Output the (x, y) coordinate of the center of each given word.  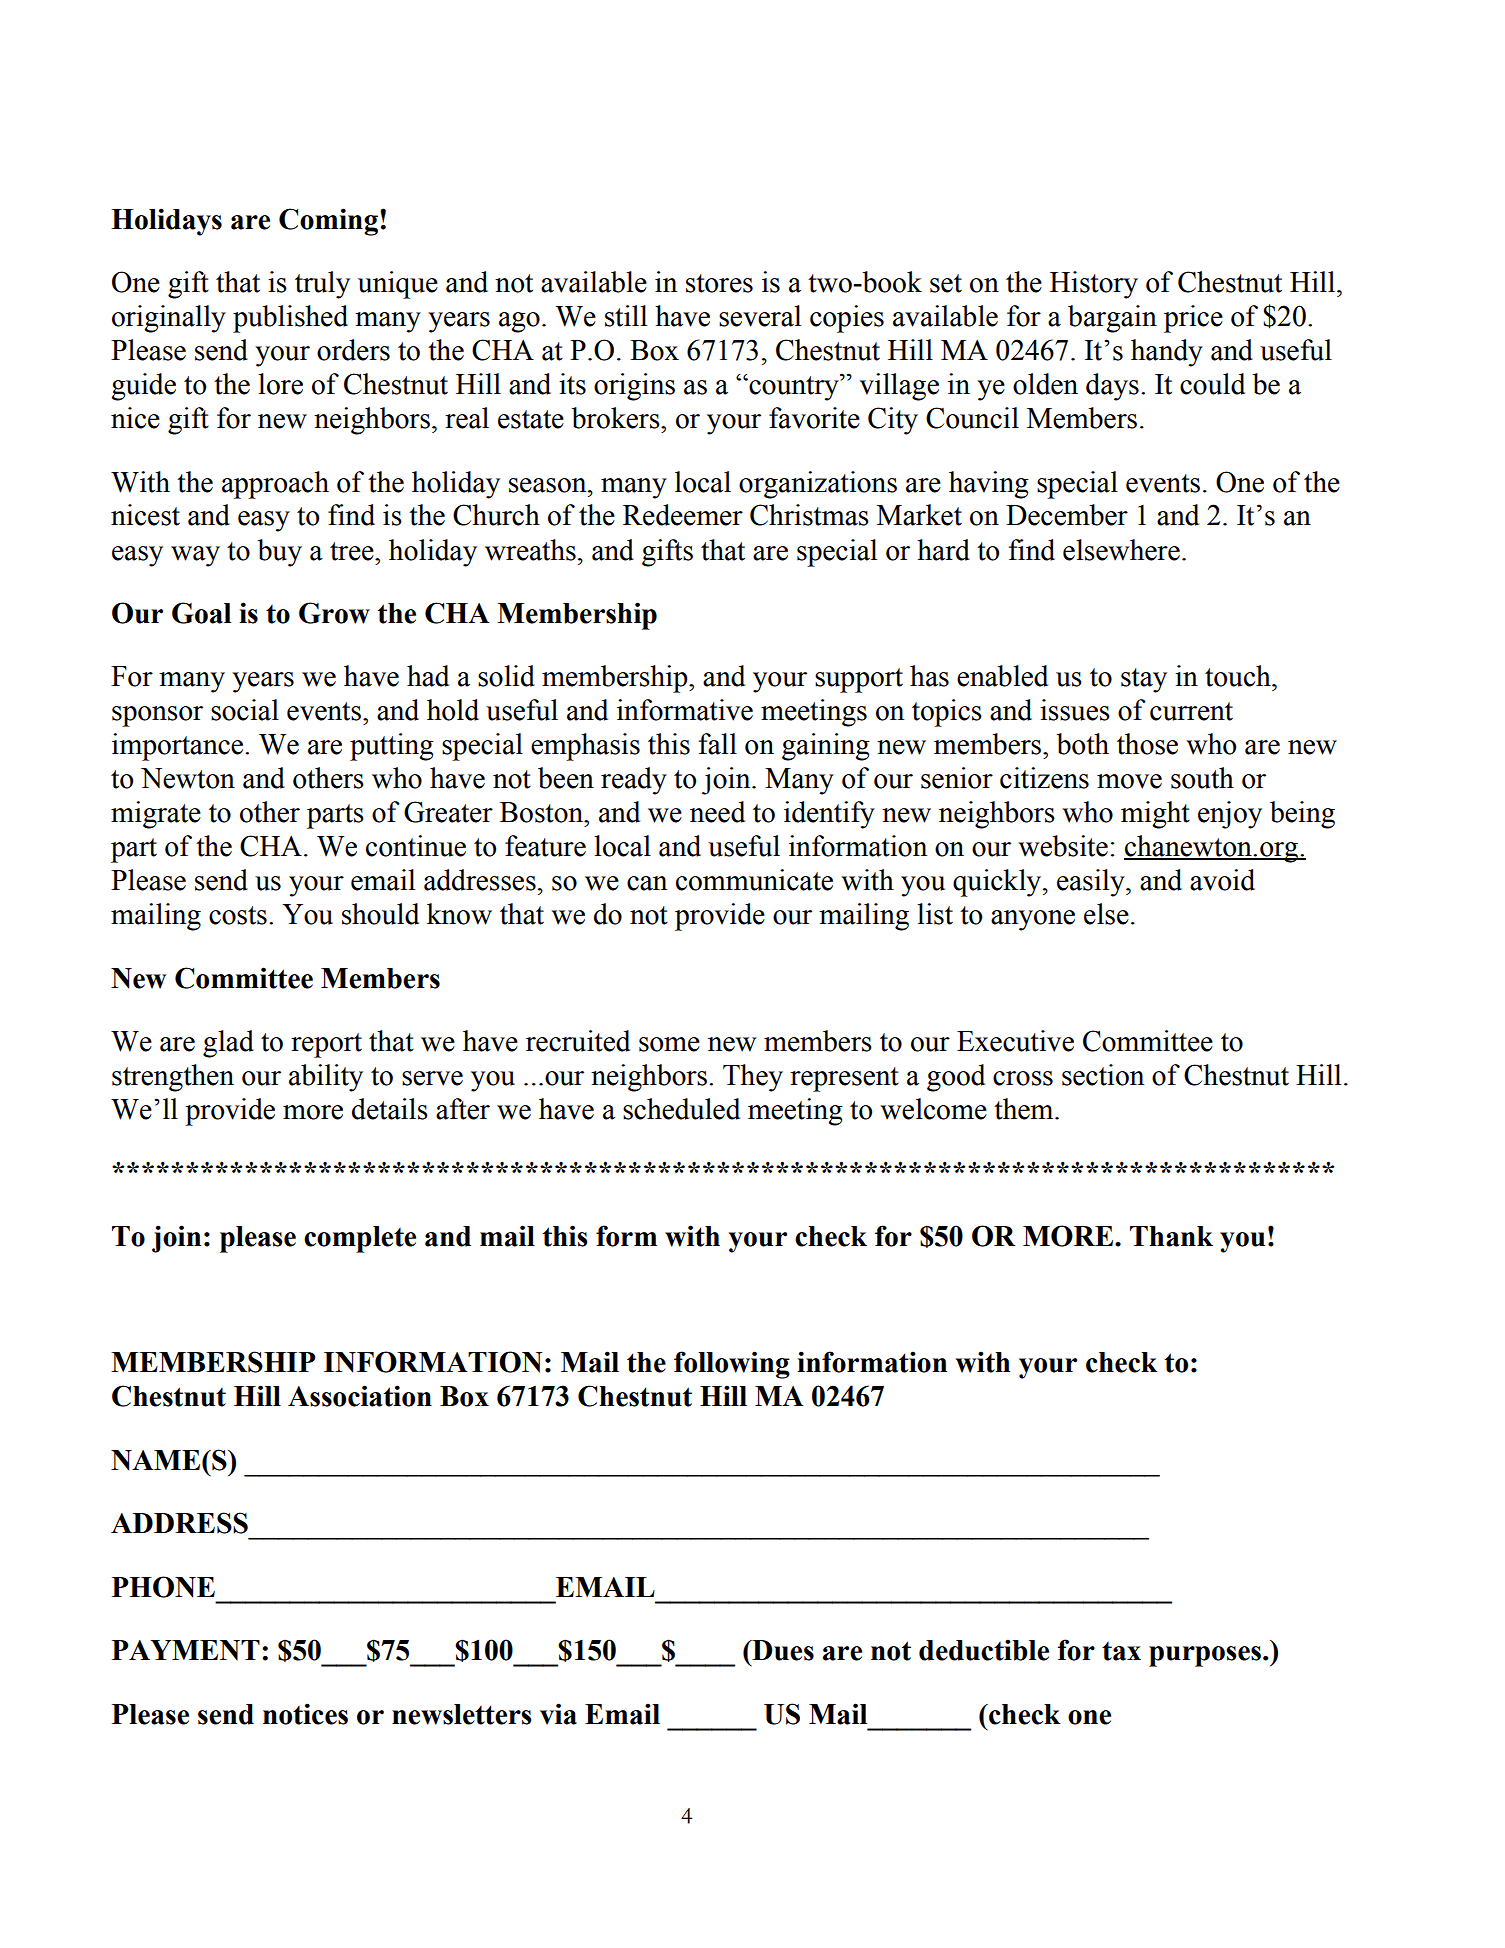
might (1155, 815)
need (717, 812)
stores (719, 283)
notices (305, 1714)
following (732, 1365)
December (1067, 515)
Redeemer (683, 515)
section (1103, 1075)
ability (326, 1078)
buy (279, 553)
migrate (156, 815)
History (1094, 285)
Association (360, 1396)
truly (322, 285)
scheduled (681, 1109)
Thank (1171, 1236)
